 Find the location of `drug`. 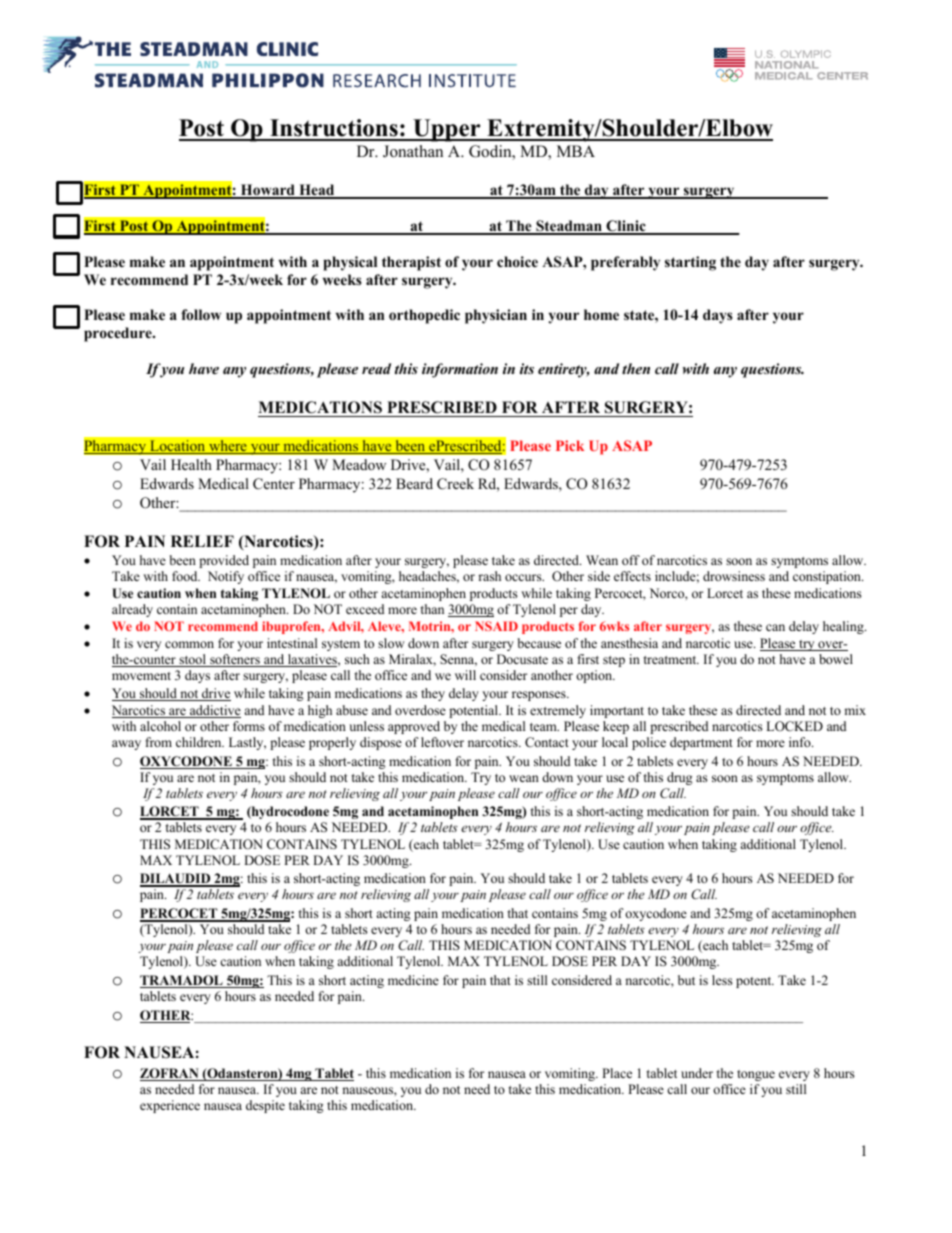

drug is located at coordinates (680, 778).
